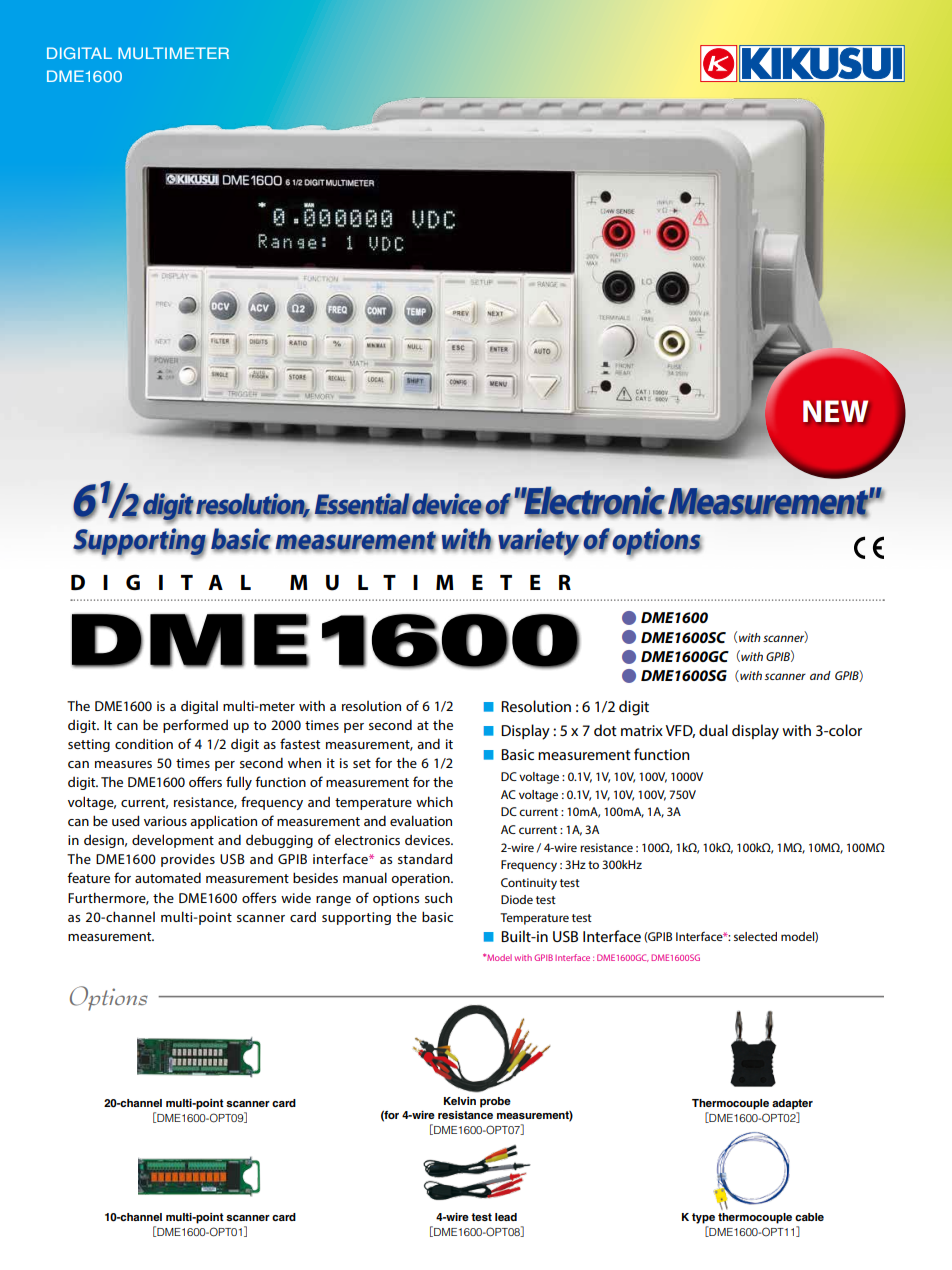  What do you see at coordinates (195, 726) in the screenshot?
I see `performed` at bounding box center [195, 726].
